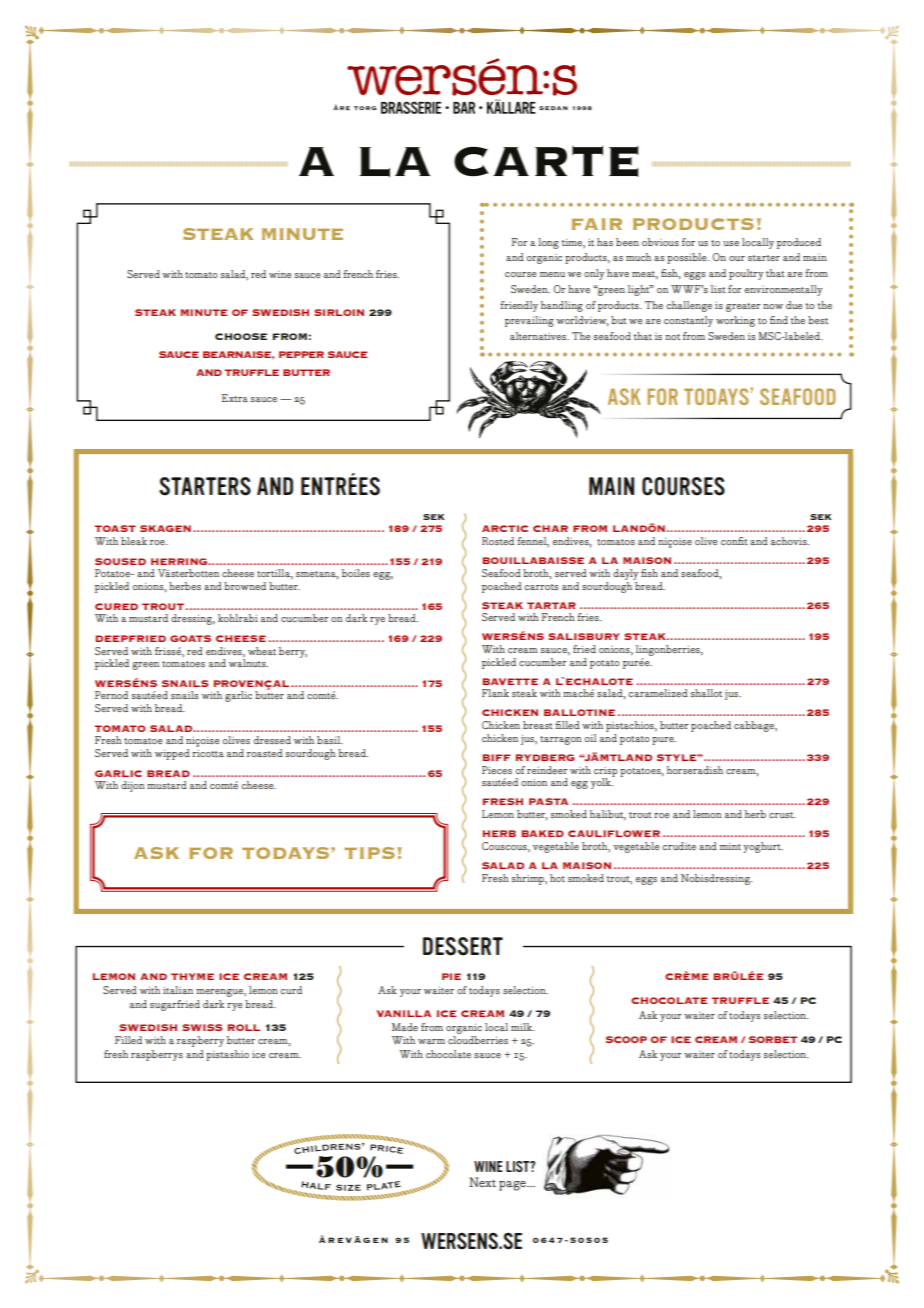  What do you see at coordinates (241, 336) in the screenshot?
I see `CHOOSE` at bounding box center [241, 336].
